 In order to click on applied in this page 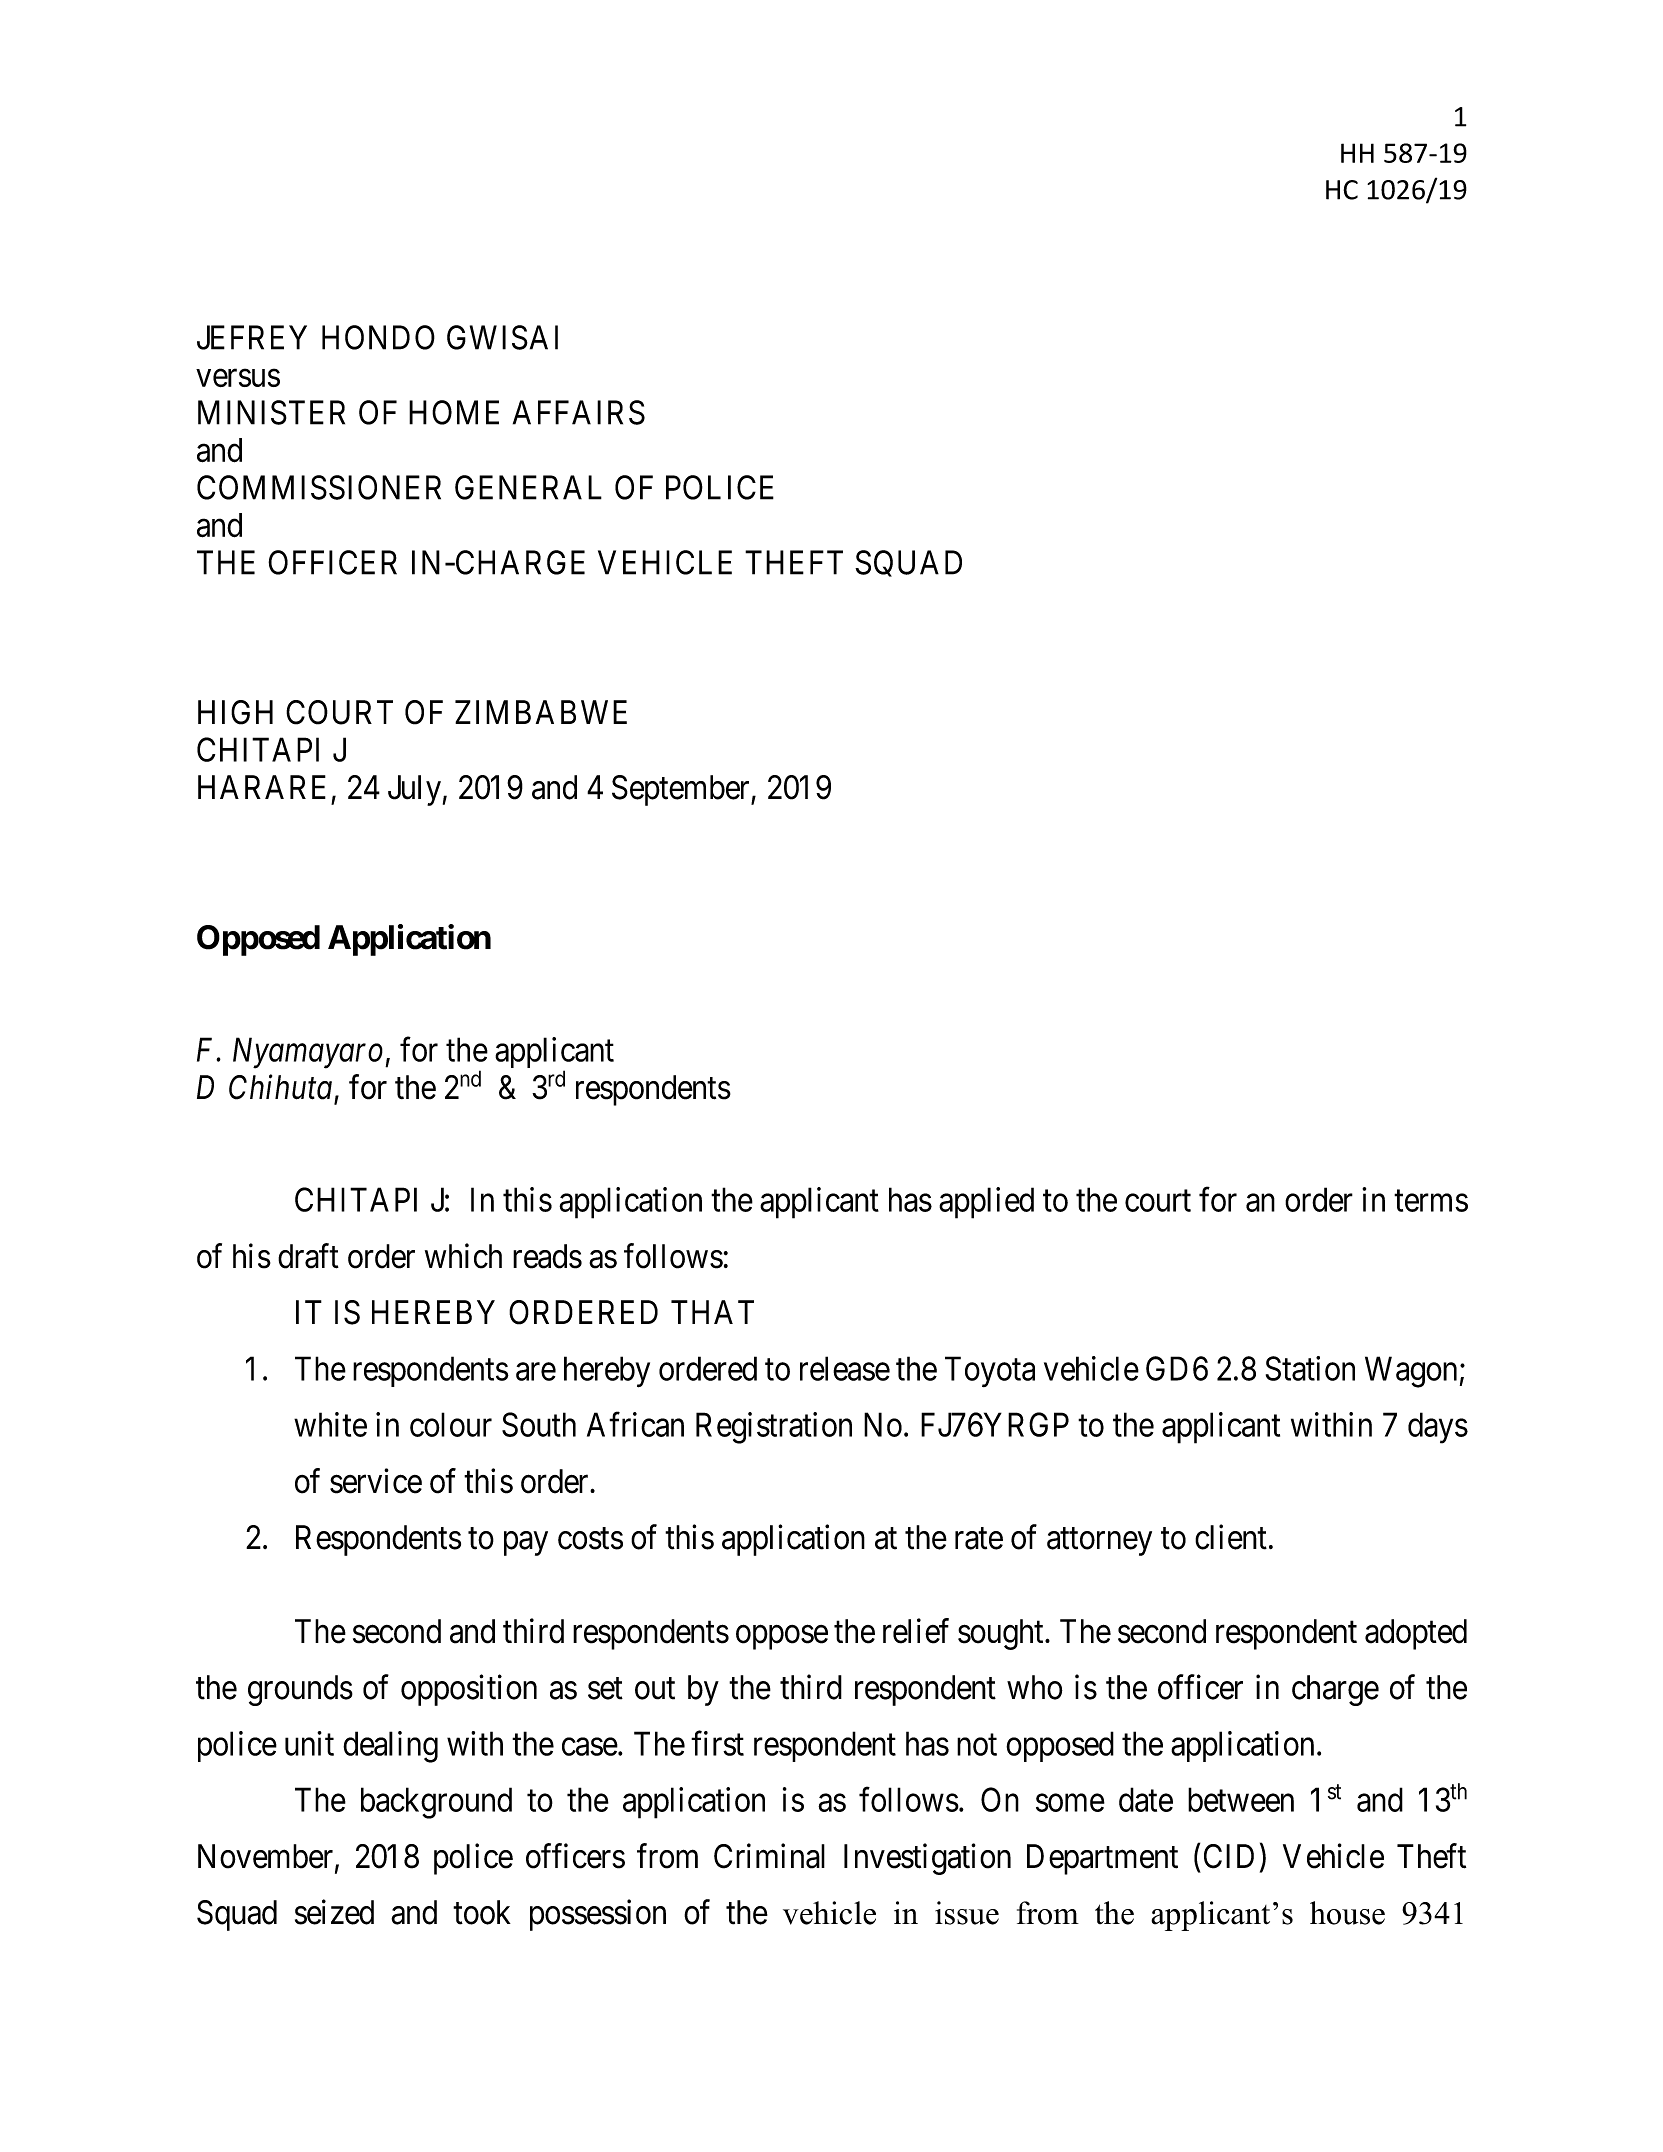, I will do `click(986, 1203)`.
